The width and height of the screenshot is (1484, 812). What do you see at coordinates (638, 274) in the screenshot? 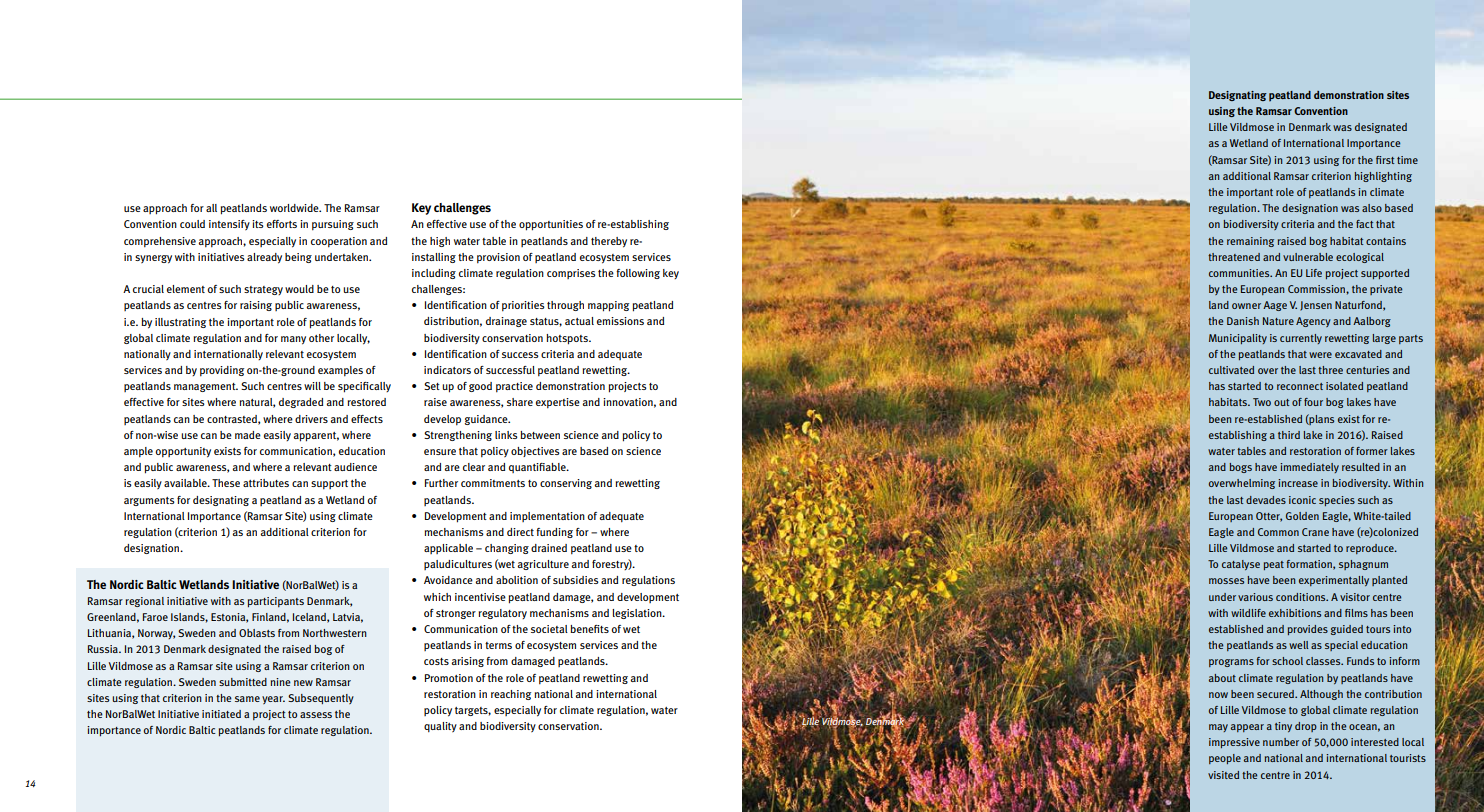
I see `following` at bounding box center [638, 274].
